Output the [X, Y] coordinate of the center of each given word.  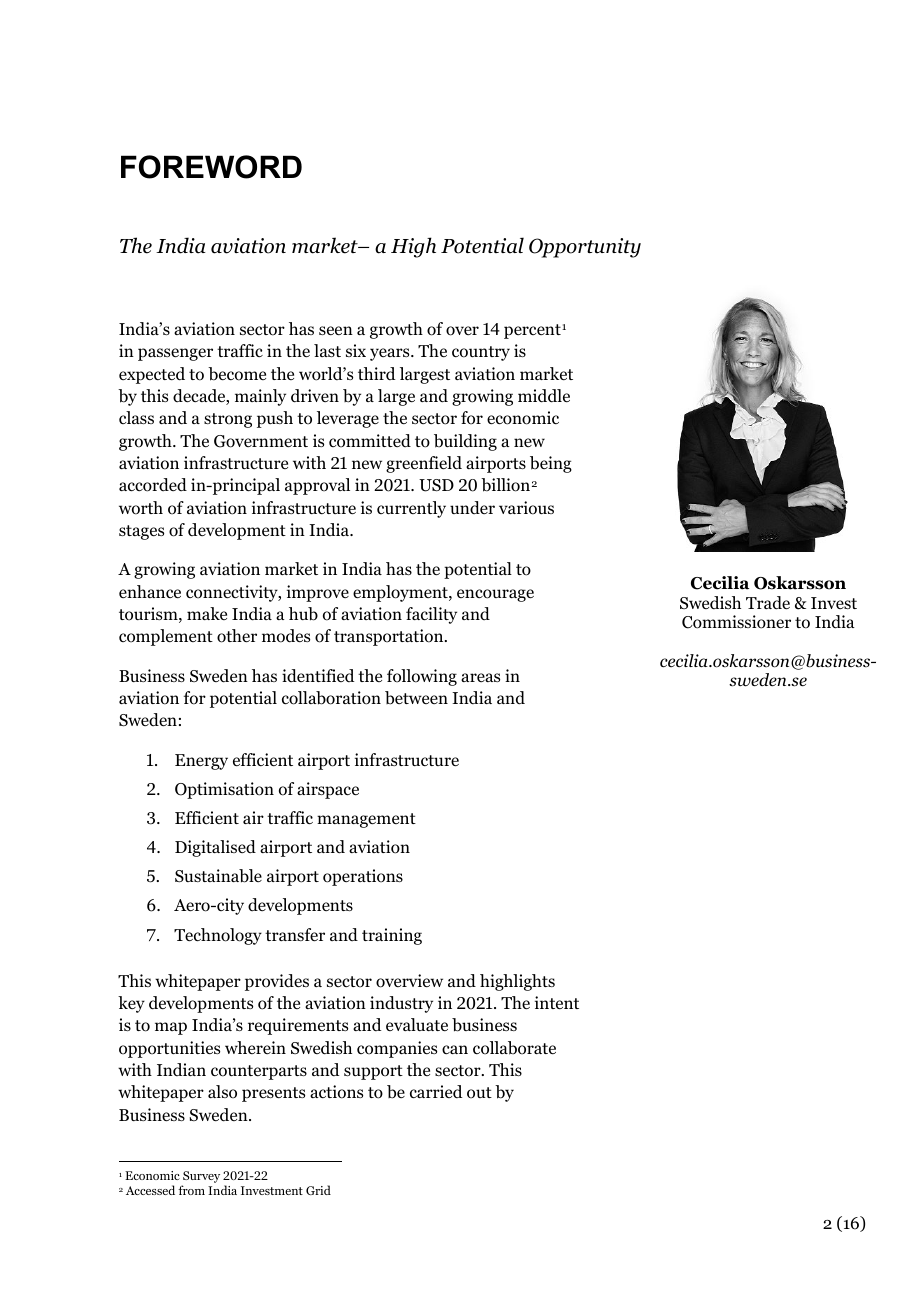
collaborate [514, 1048]
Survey [201, 1178]
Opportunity [585, 248]
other [237, 636]
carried [436, 1092]
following [422, 677]
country [481, 353]
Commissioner [736, 622]
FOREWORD [211, 167]
